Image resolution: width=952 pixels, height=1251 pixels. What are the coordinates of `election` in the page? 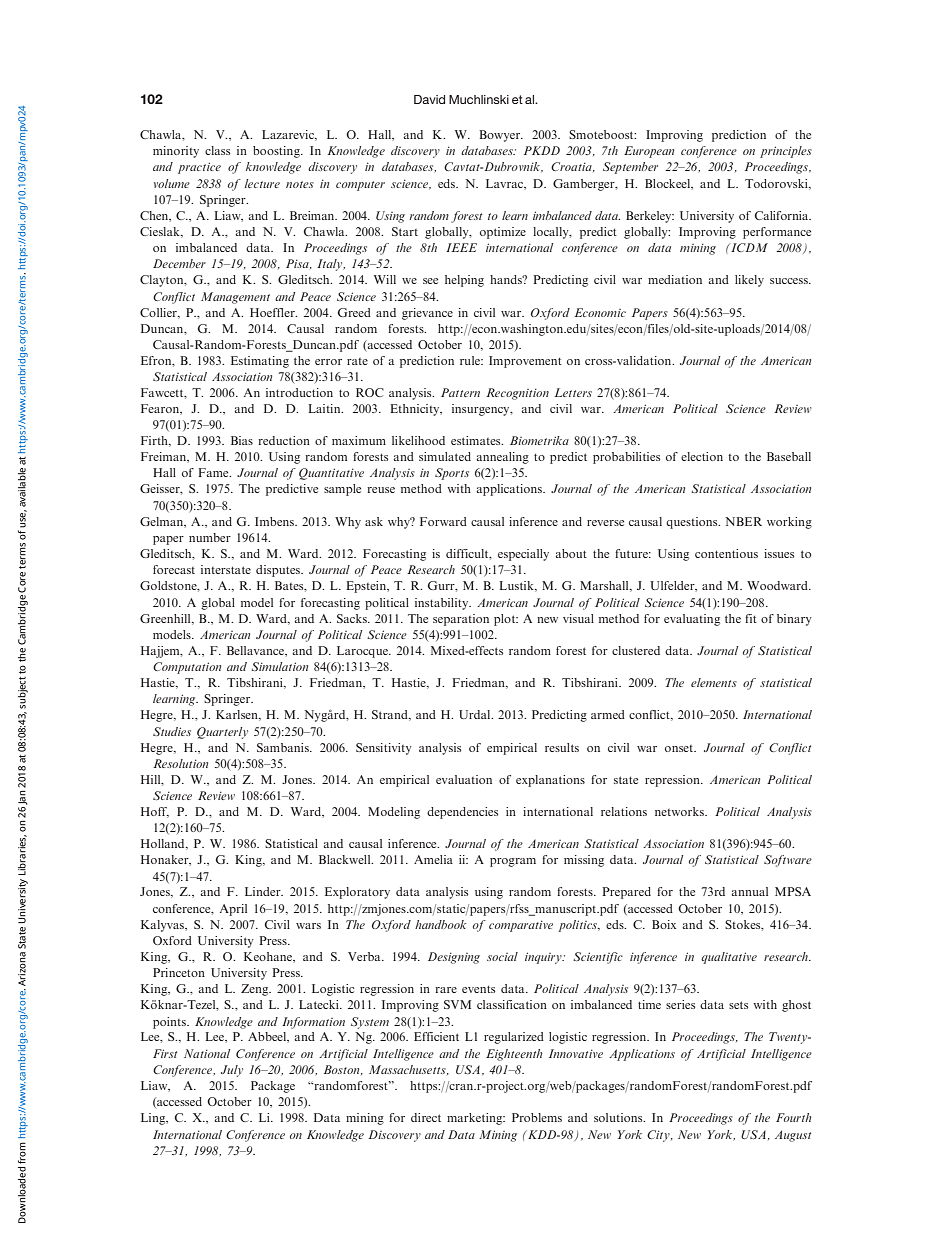 It's located at (702, 456).
